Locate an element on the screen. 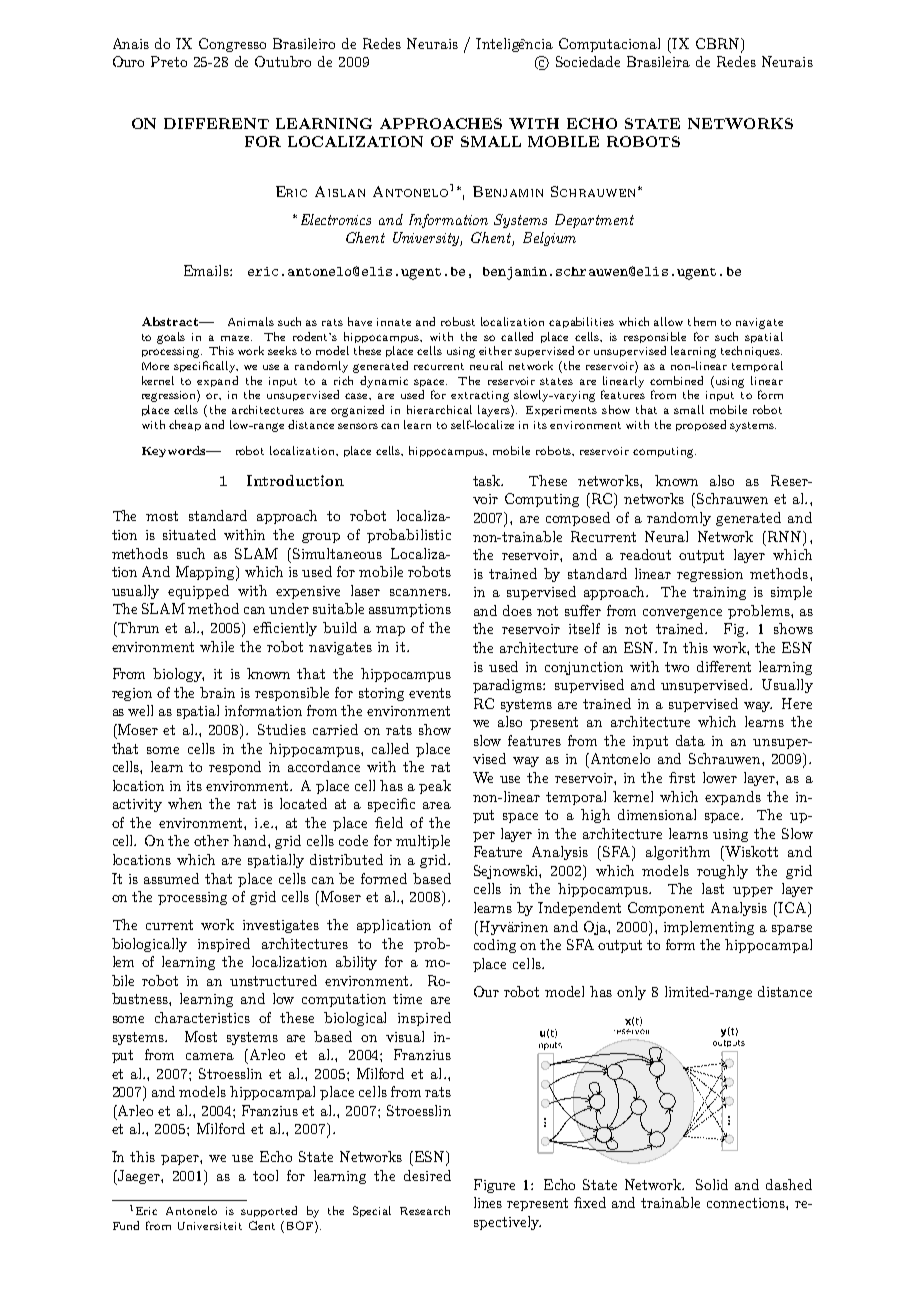  Anais is located at coordinates (131, 43).
